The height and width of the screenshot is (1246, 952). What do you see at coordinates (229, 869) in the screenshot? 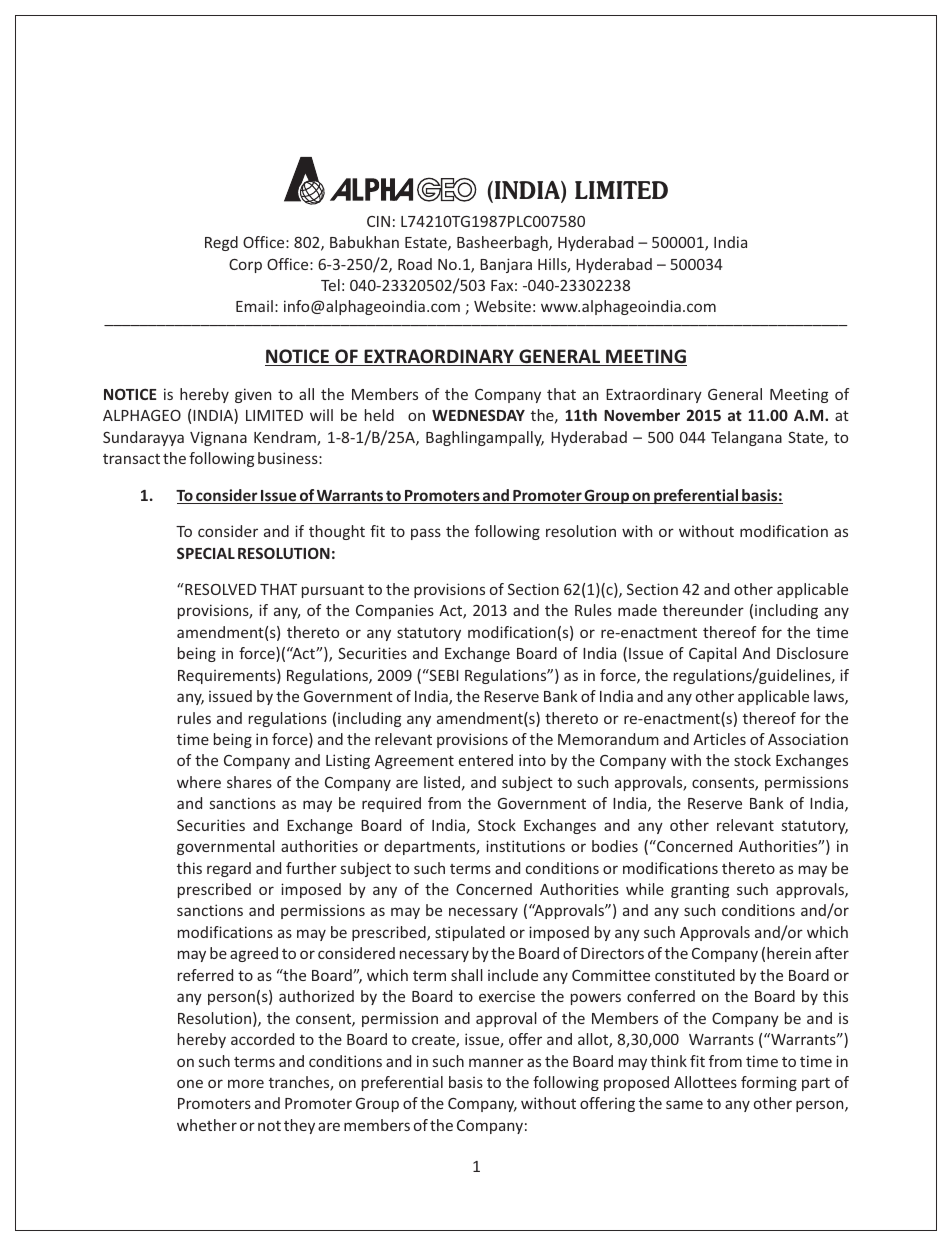
I see `regard` at bounding box center [229, 869].
